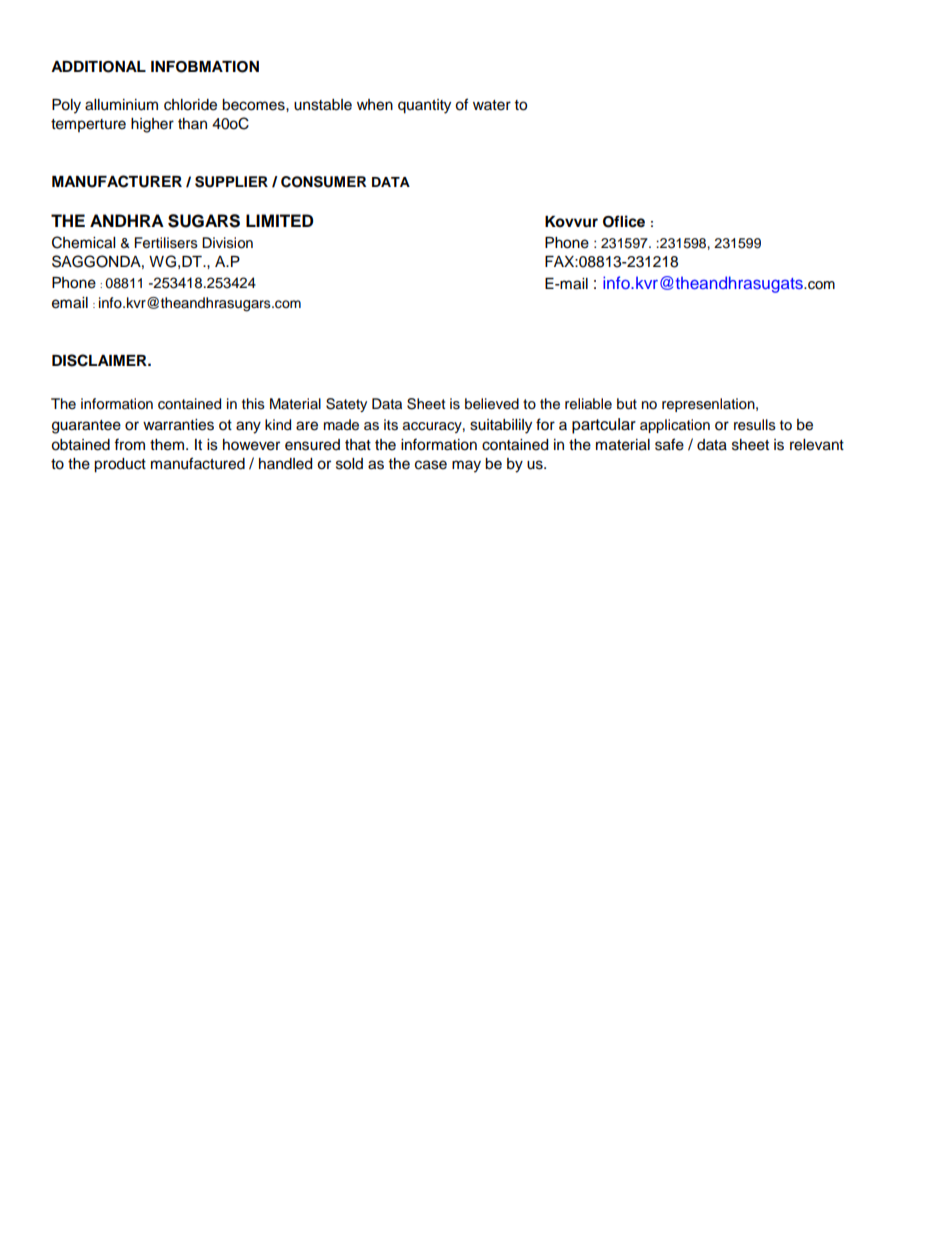  I want to click on them, so click(167, 445).
